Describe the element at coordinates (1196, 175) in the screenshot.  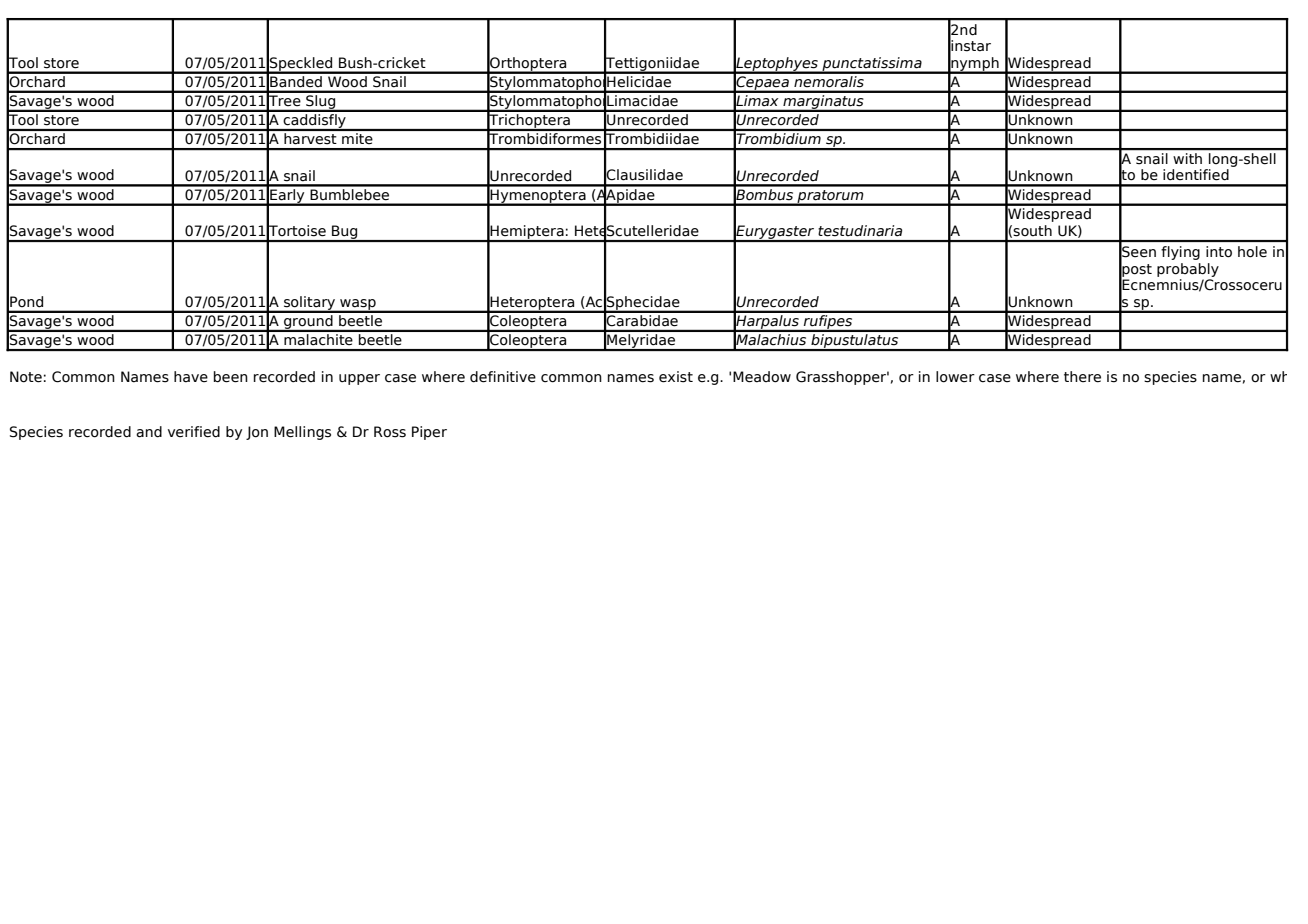
I see `identified` at that location.
